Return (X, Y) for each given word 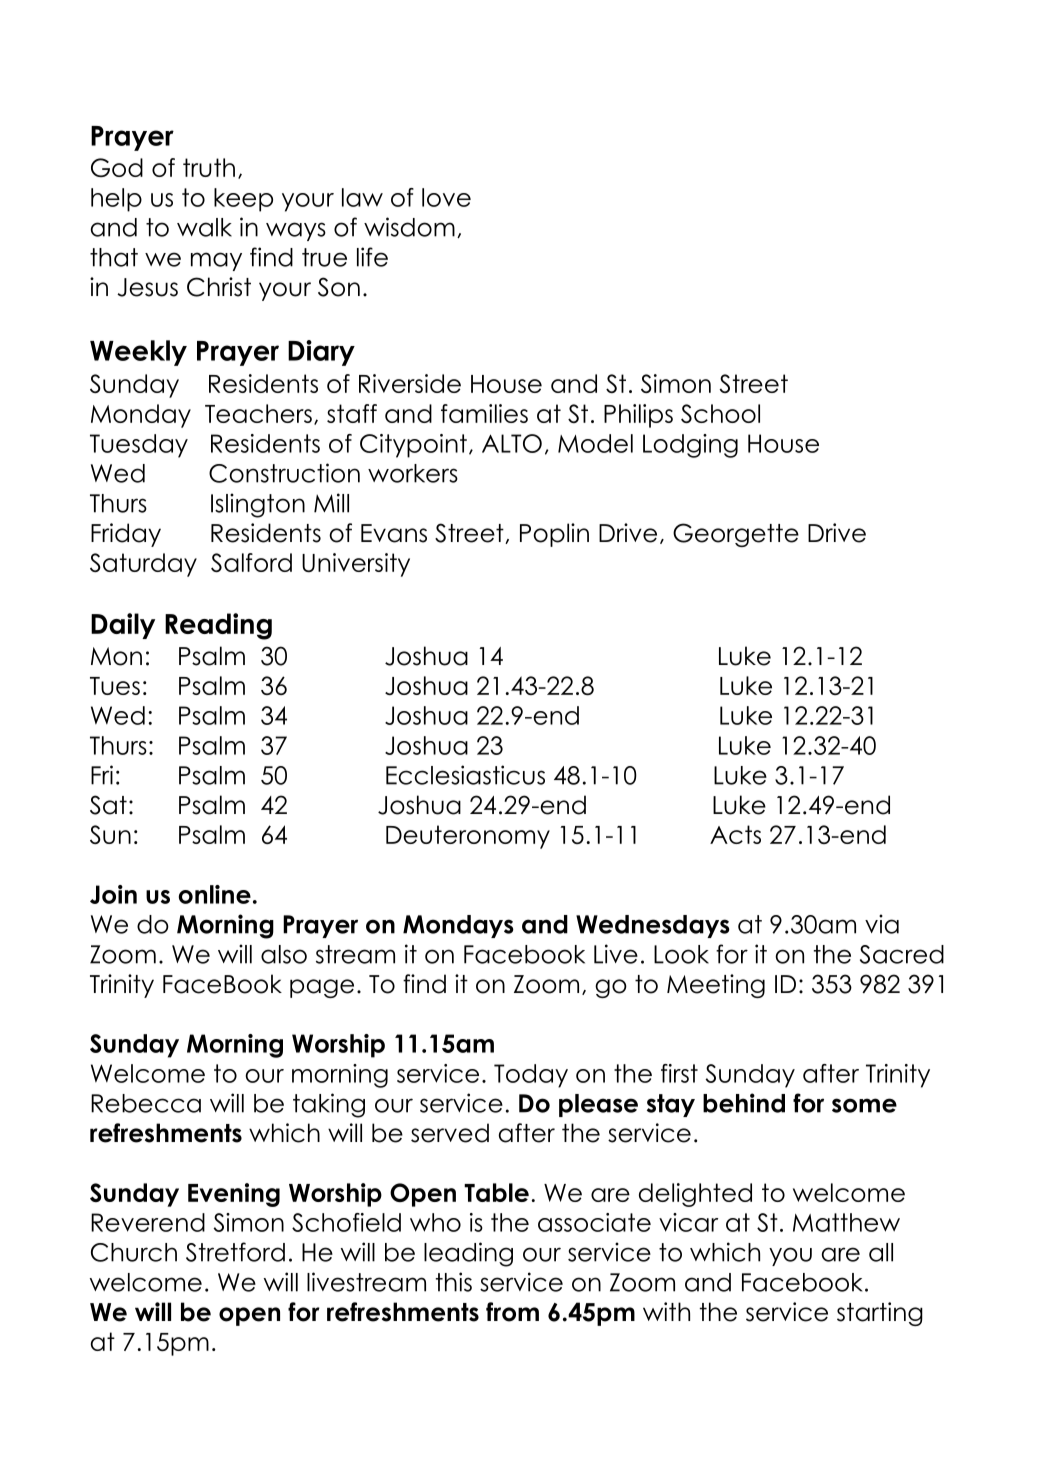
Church (134, 1252)
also (284, 954)
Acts (735, 834)
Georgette (736, 535)
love (446, 197)
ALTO (512, 443)
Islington (258, 505)
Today (531, 1076)
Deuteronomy (468, 837)
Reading (218, 626)
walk (204, 227)
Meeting (716, 986)
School (720, 413)
